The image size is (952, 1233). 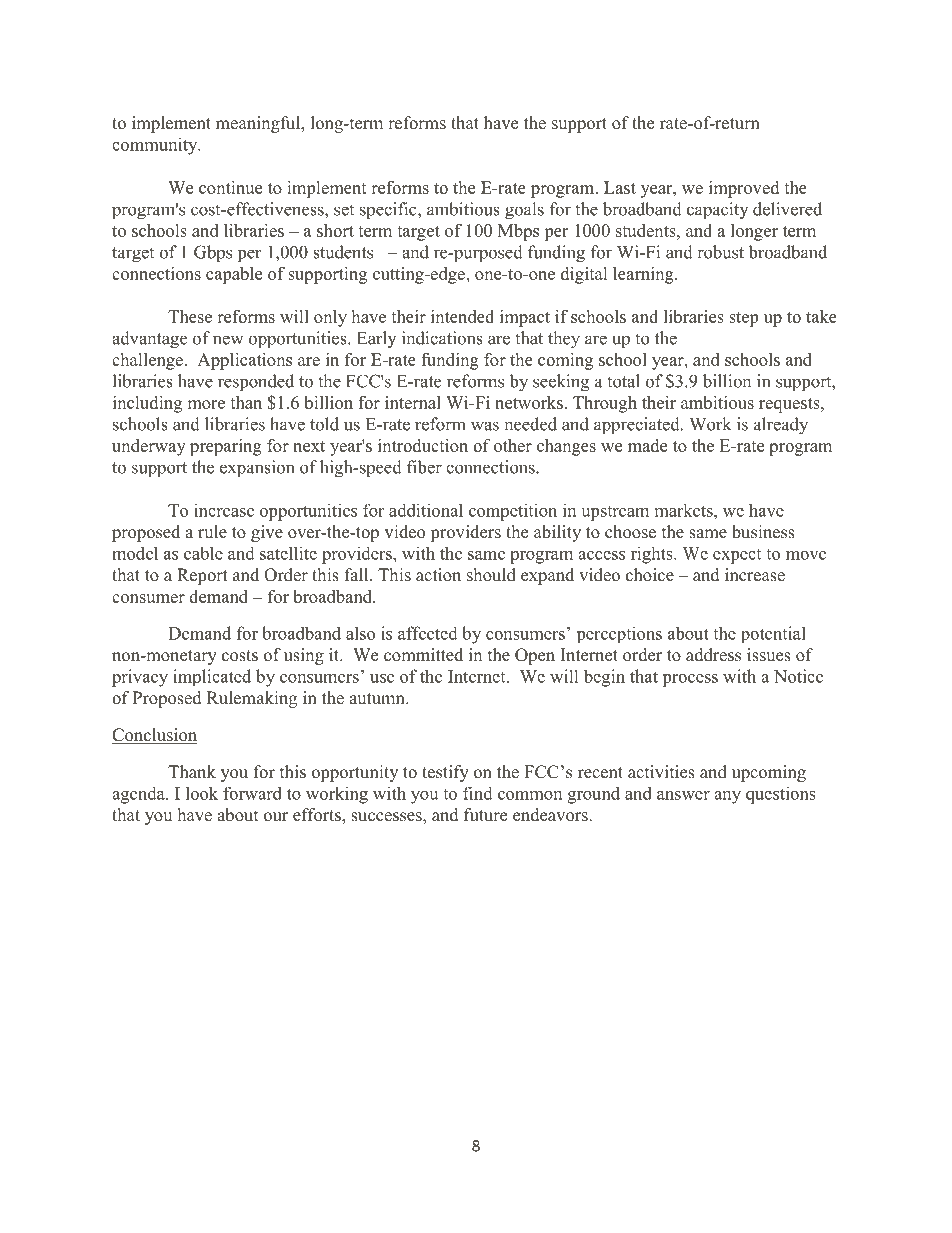 I want to click on intended, so click(x=462, y=316).
